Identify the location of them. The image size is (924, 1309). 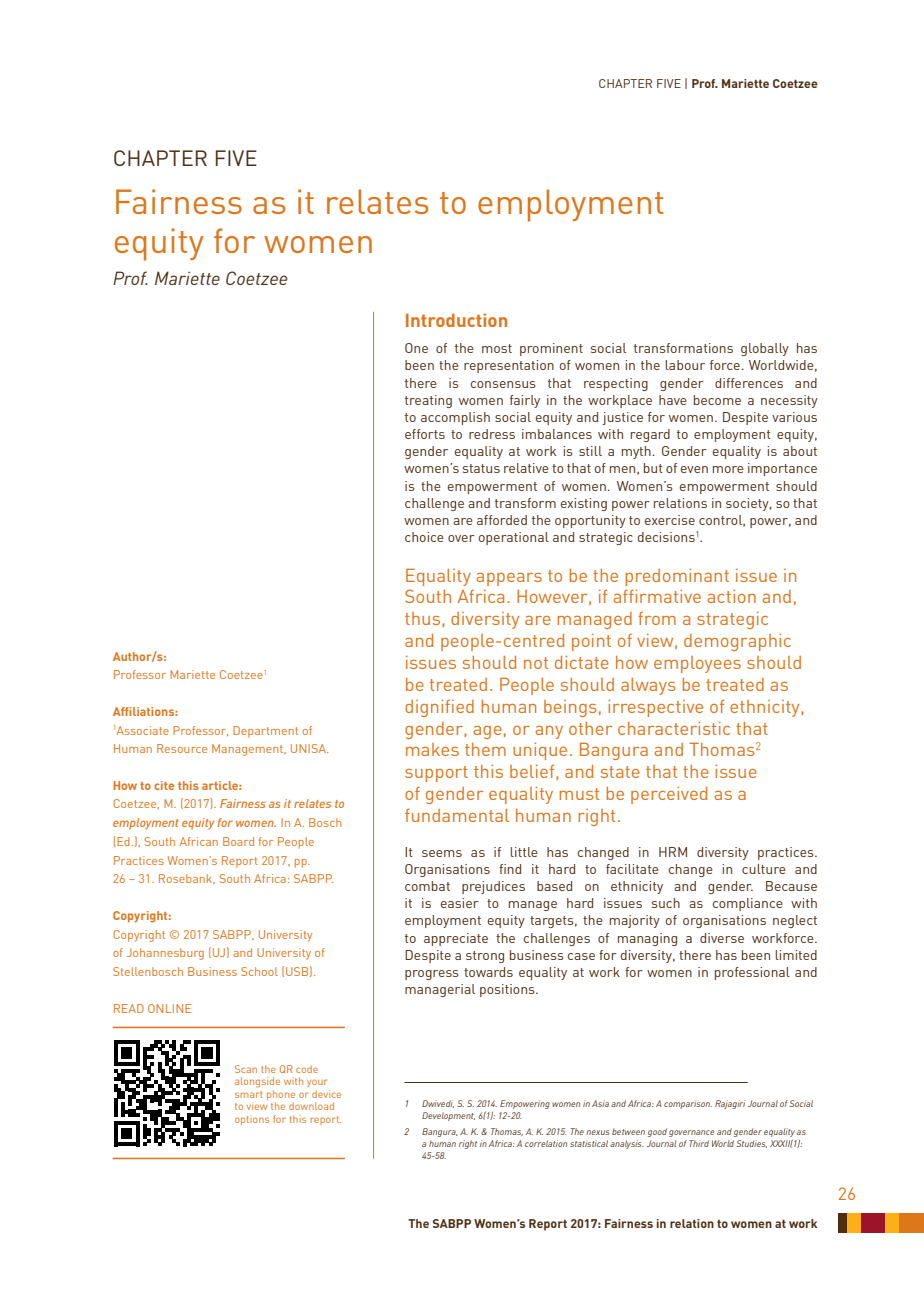
(485, 749).
